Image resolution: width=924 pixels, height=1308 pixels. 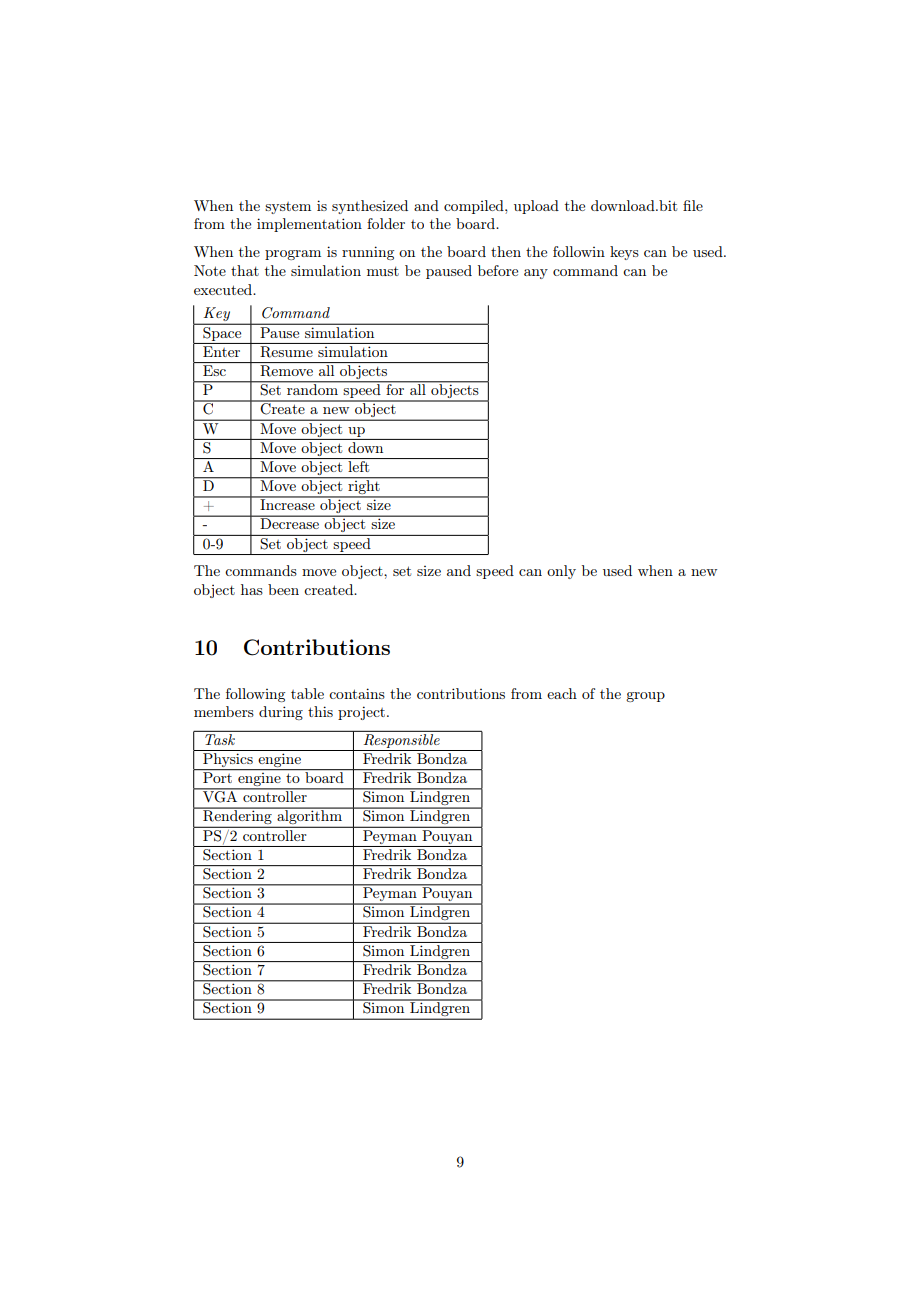 I want to click on keys, so click(x=624, y=253).
